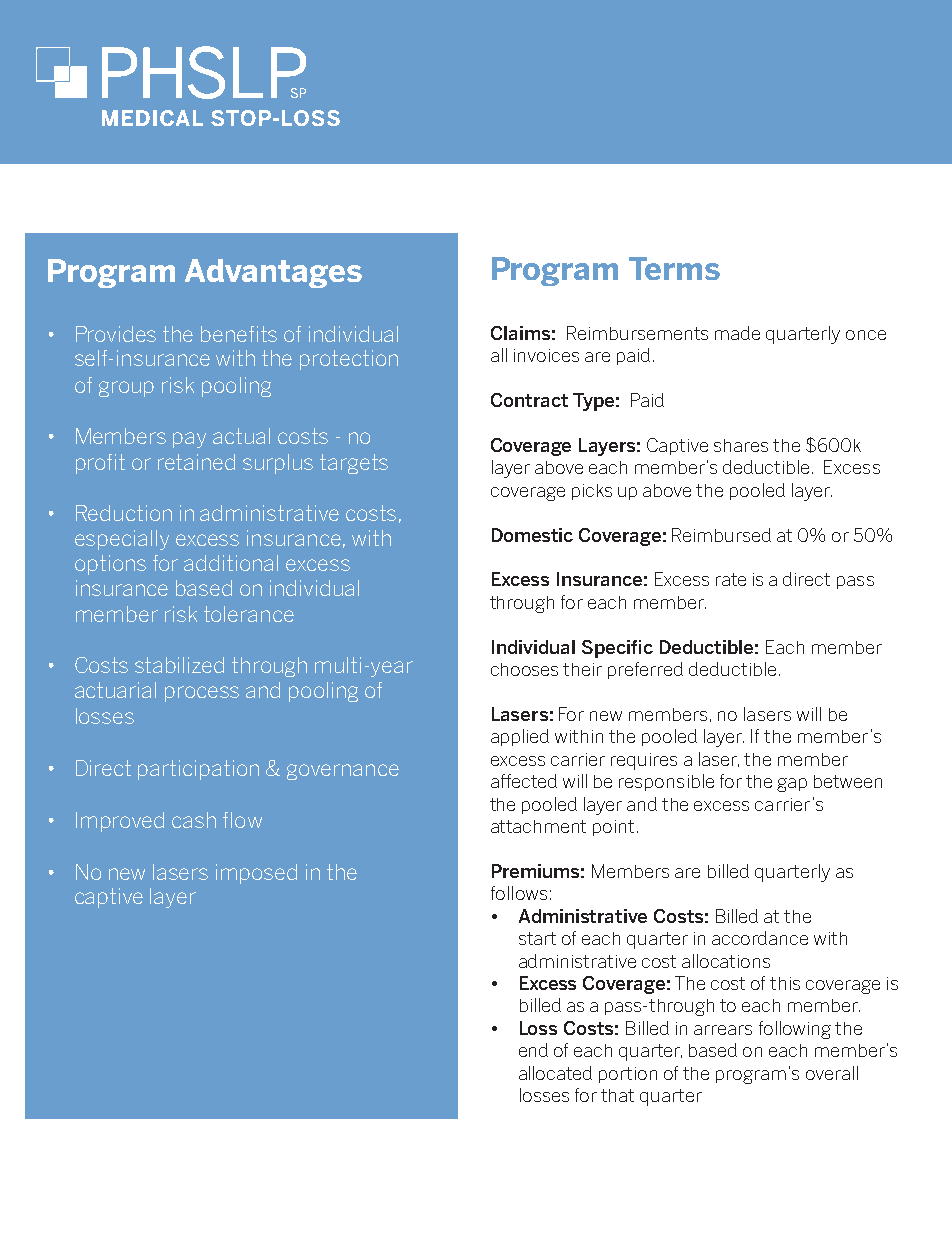  I want to click on benefits, so click(239, 334).
